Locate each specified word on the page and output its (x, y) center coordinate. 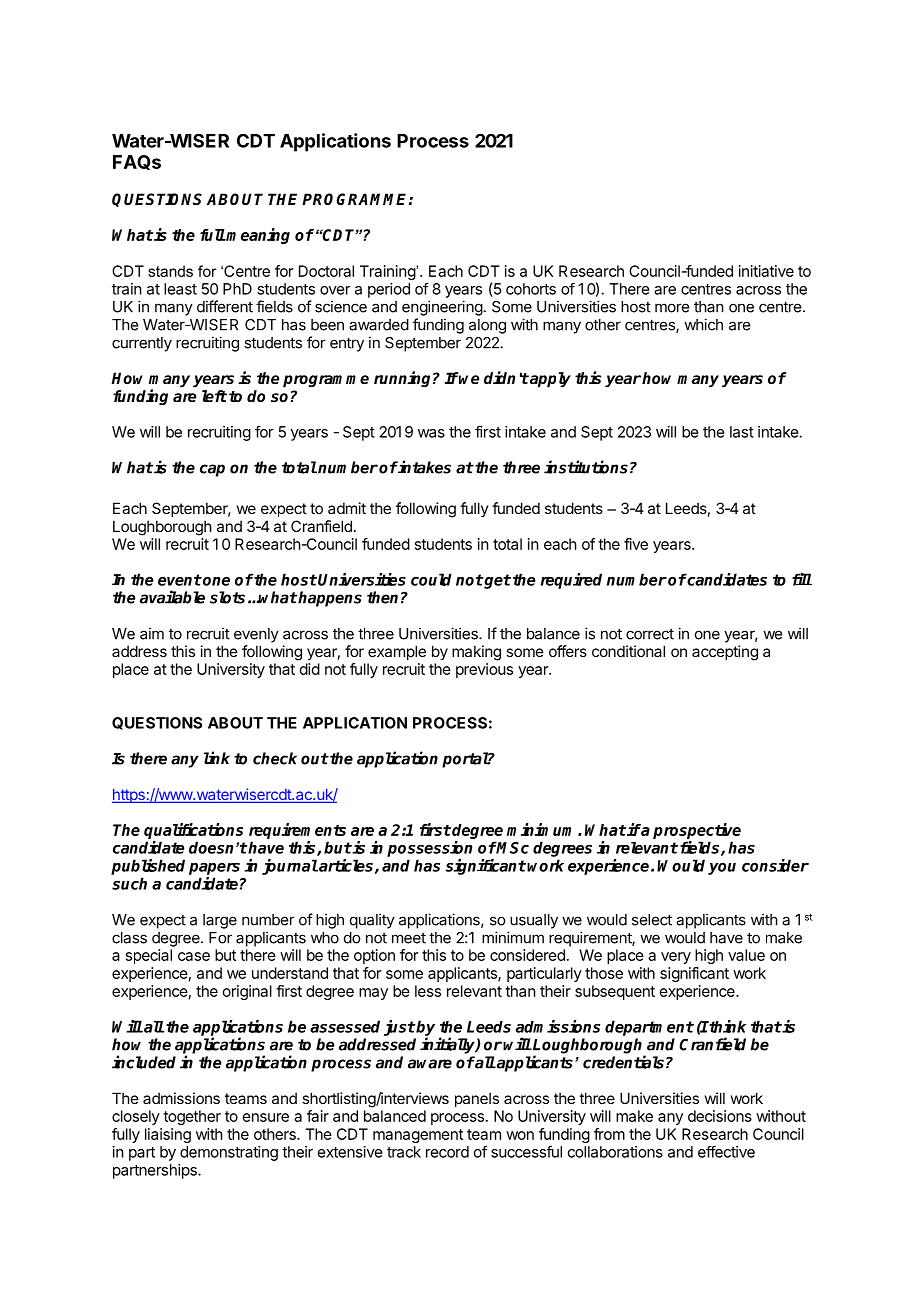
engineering (442, 308)
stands (170, 271)
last (742, 432)
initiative (766, 271)
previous (484, 670)
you (722, 869)
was (431, 433)
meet (409, 938)
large (220, 921)
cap (212, 470)
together (192, 1117)
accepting (725, 653)
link (217, 757)
